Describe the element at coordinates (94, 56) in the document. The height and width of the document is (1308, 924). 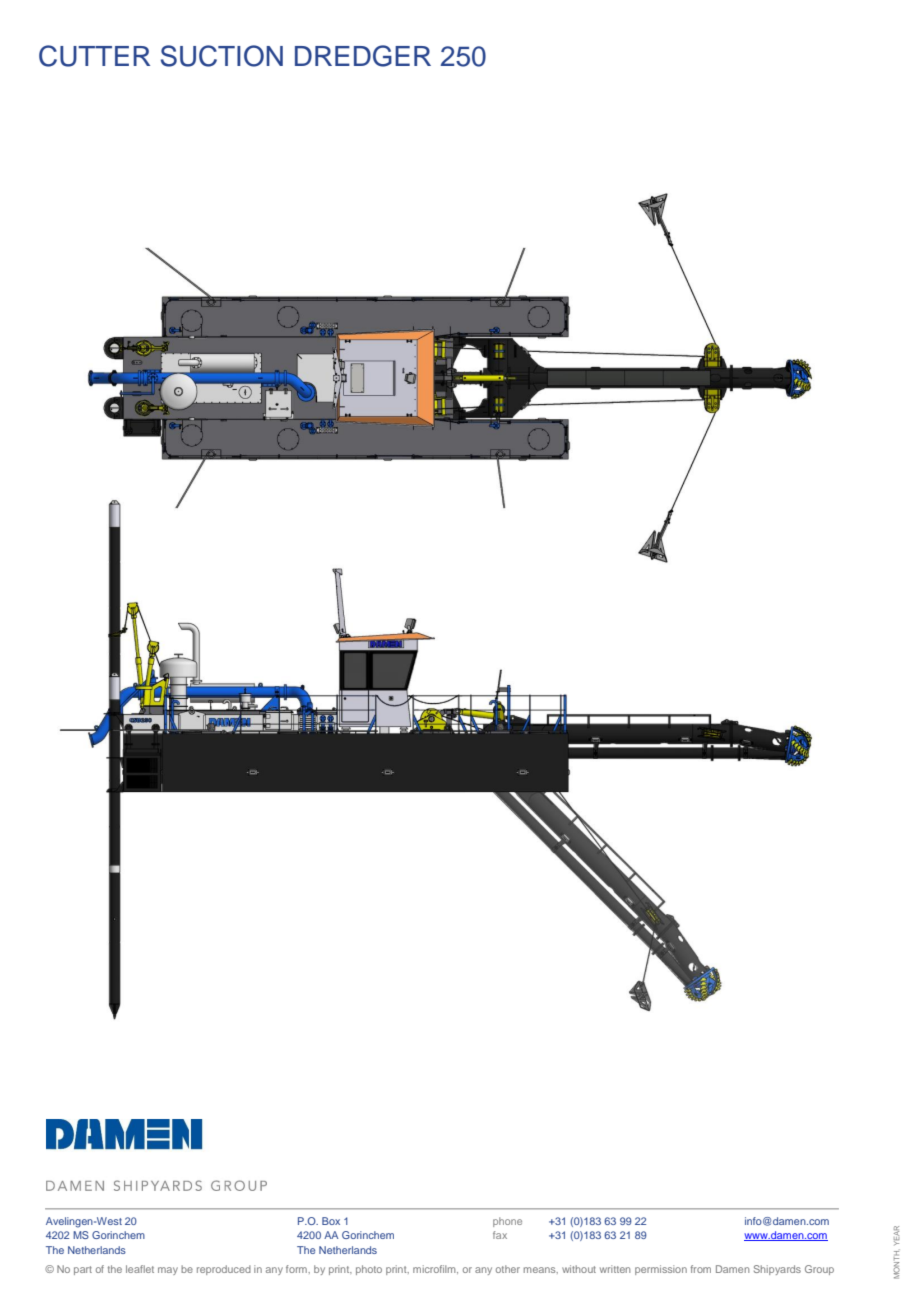
I see `CUTTER` at that location.
